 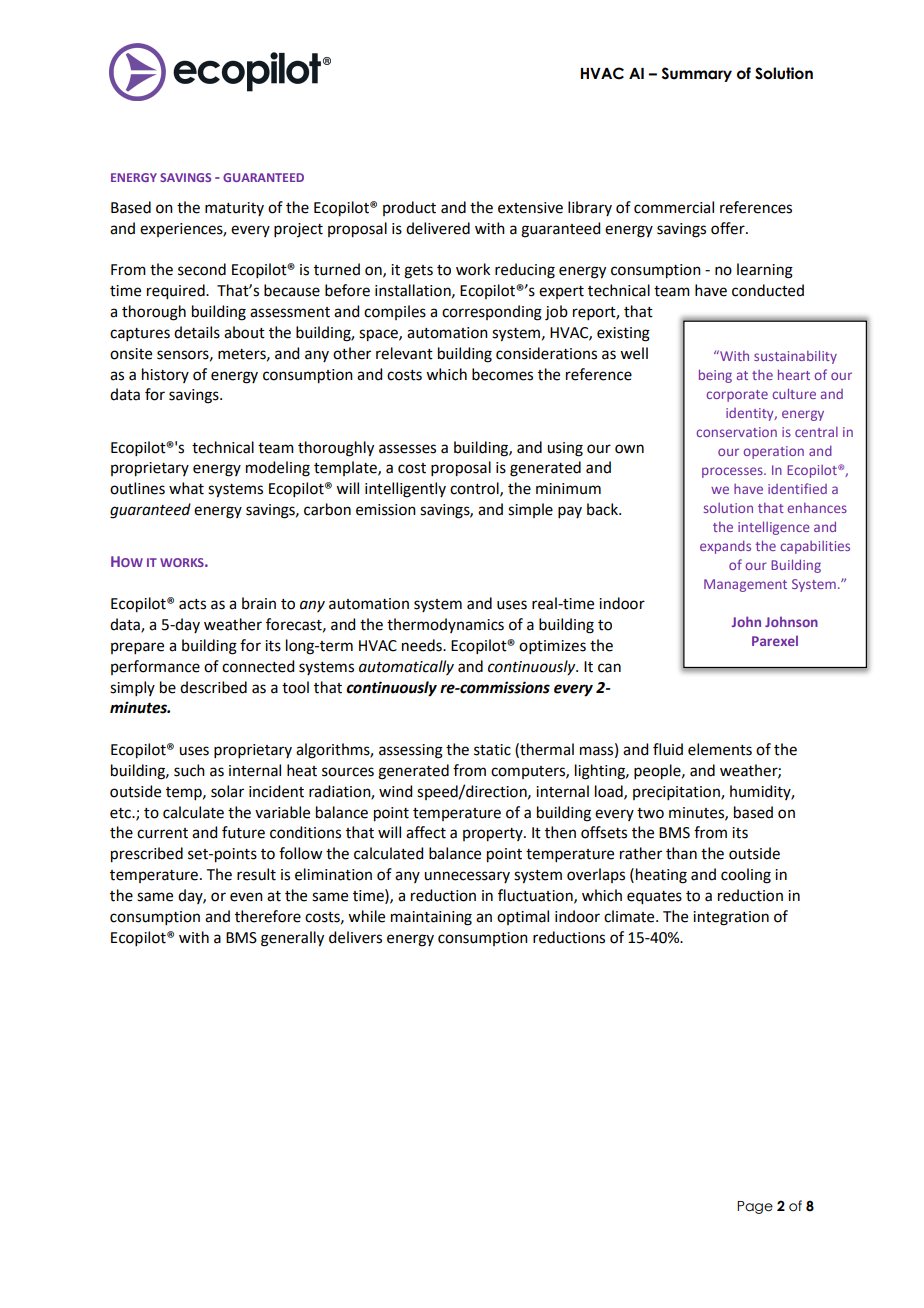 I want to click on processes, so click(x=733, y=472).
